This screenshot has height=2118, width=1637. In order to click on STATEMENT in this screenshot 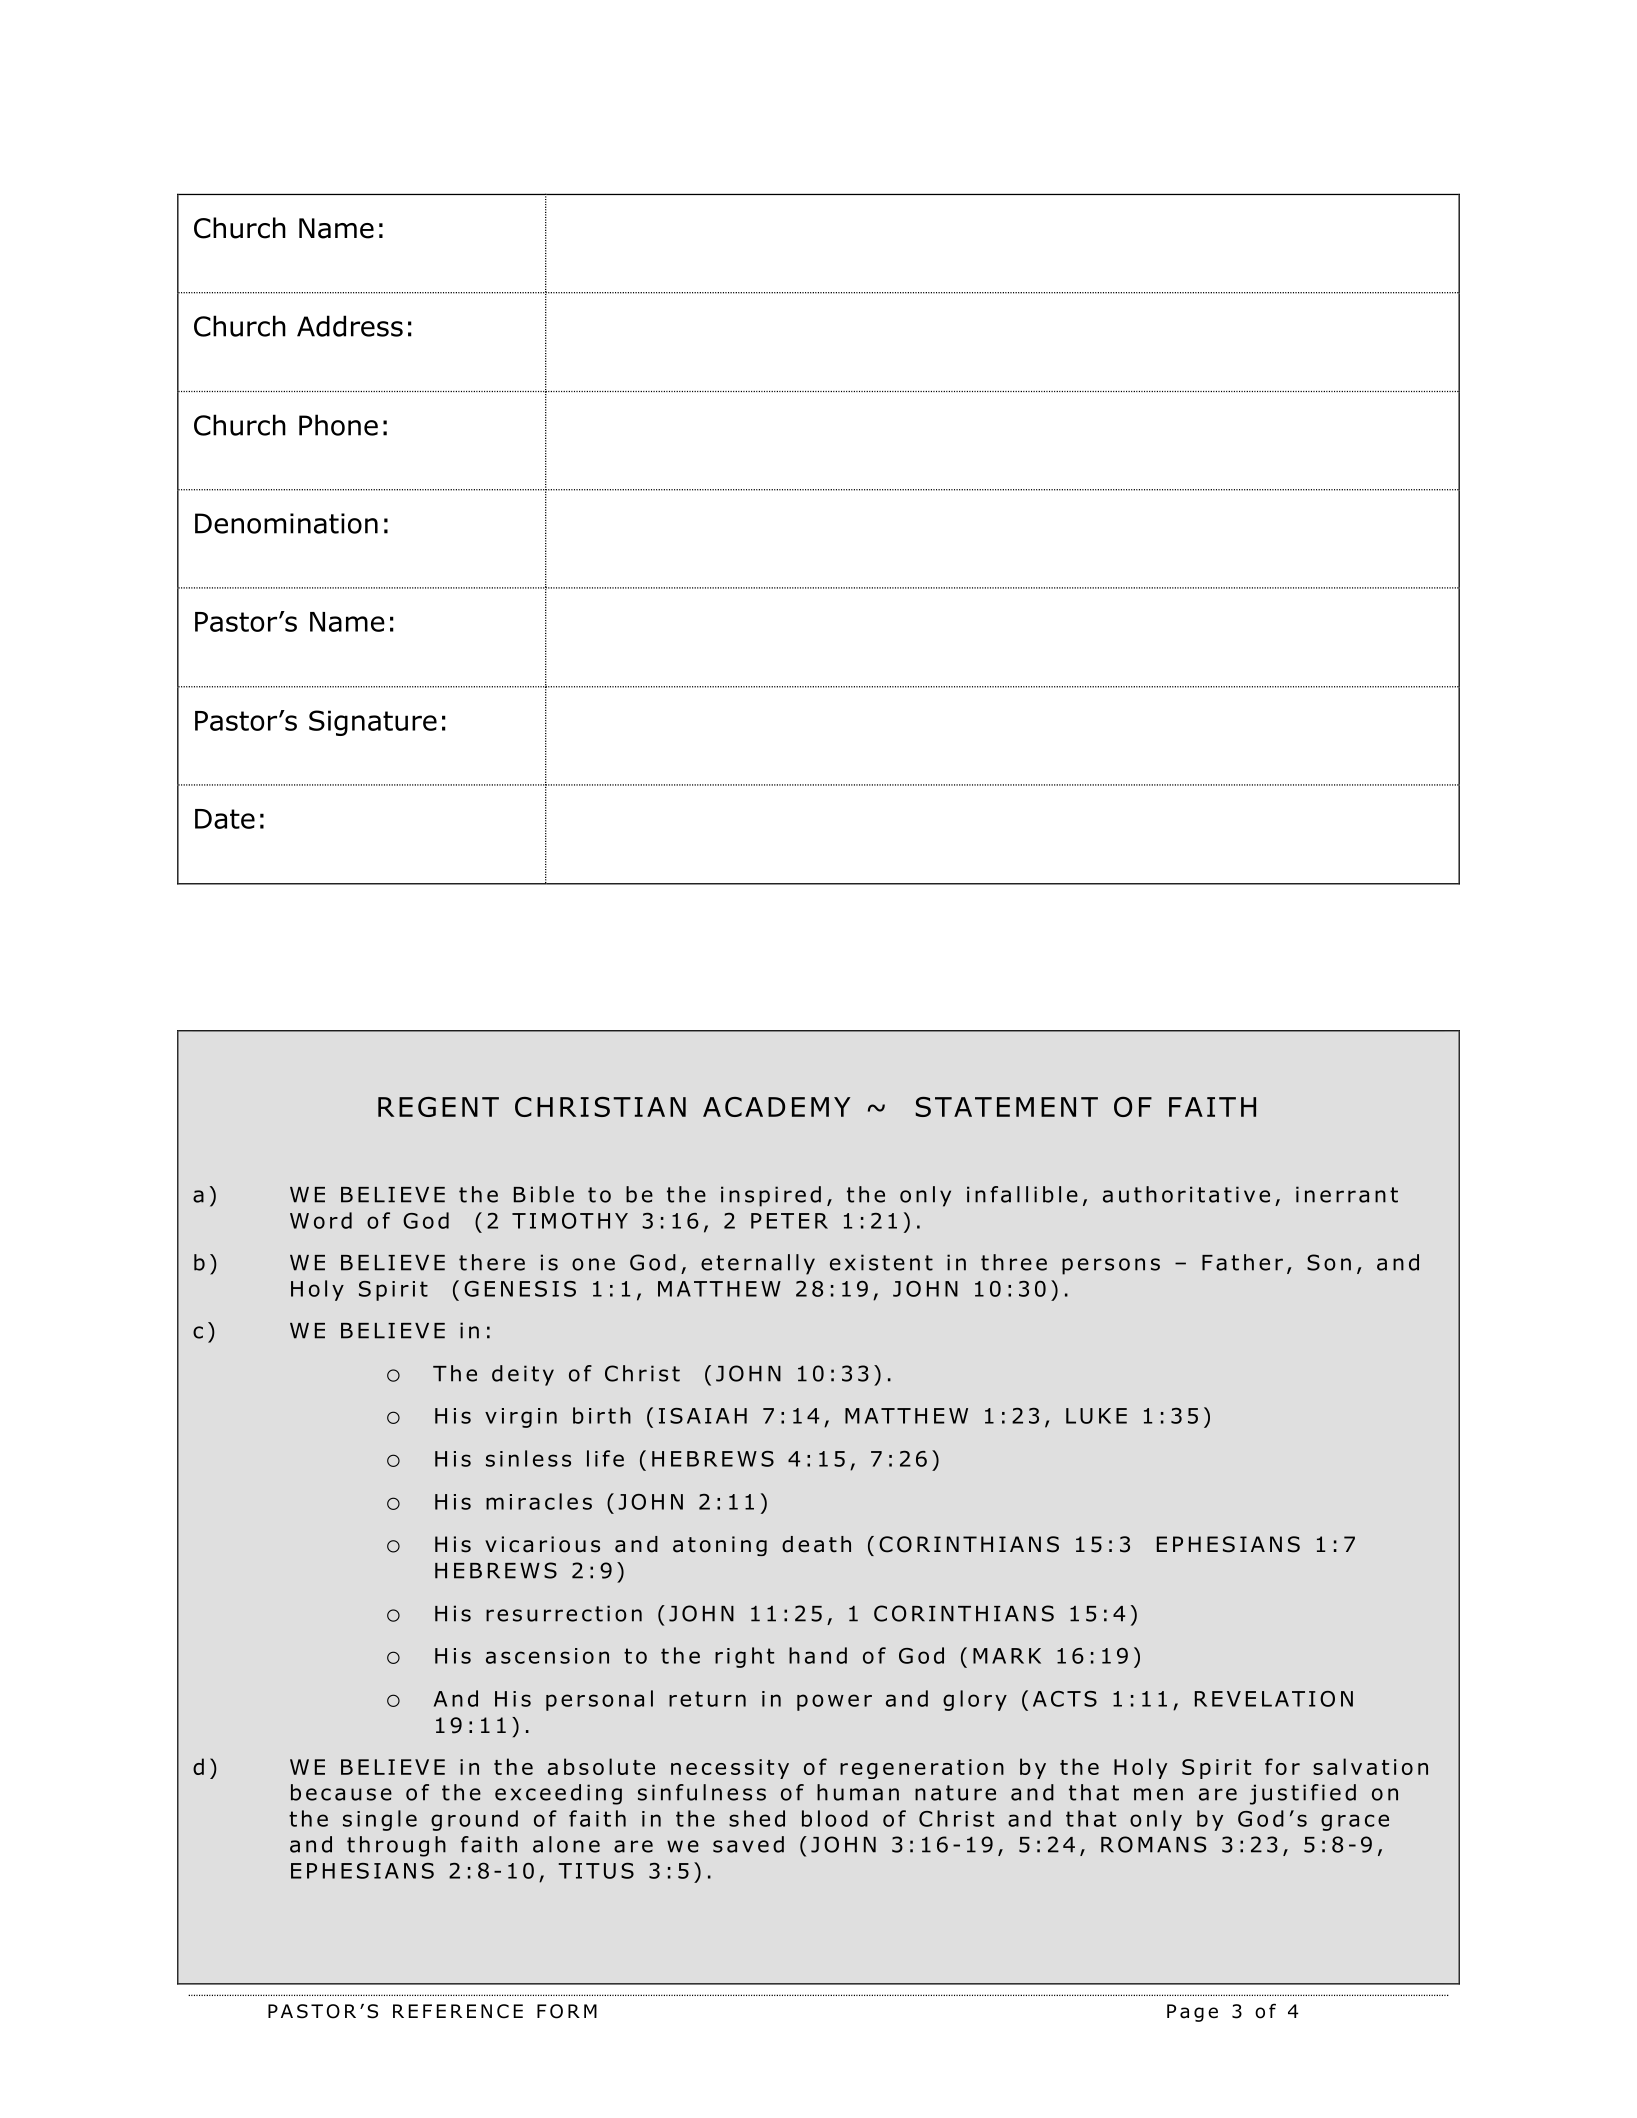, I will do `click(1006, 1107)`.
